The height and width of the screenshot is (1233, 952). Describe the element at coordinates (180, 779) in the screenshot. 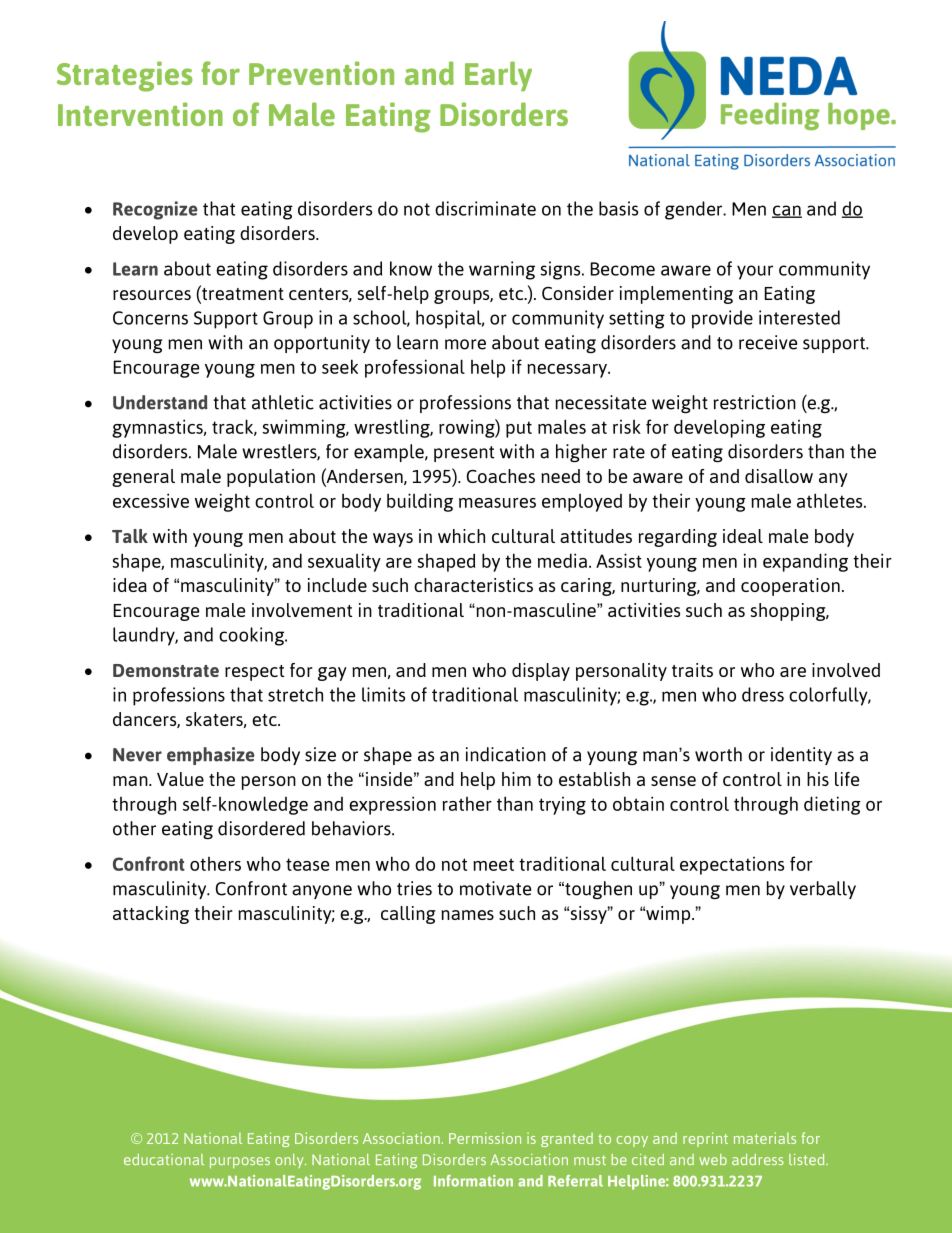

I see `Value` at that location.
